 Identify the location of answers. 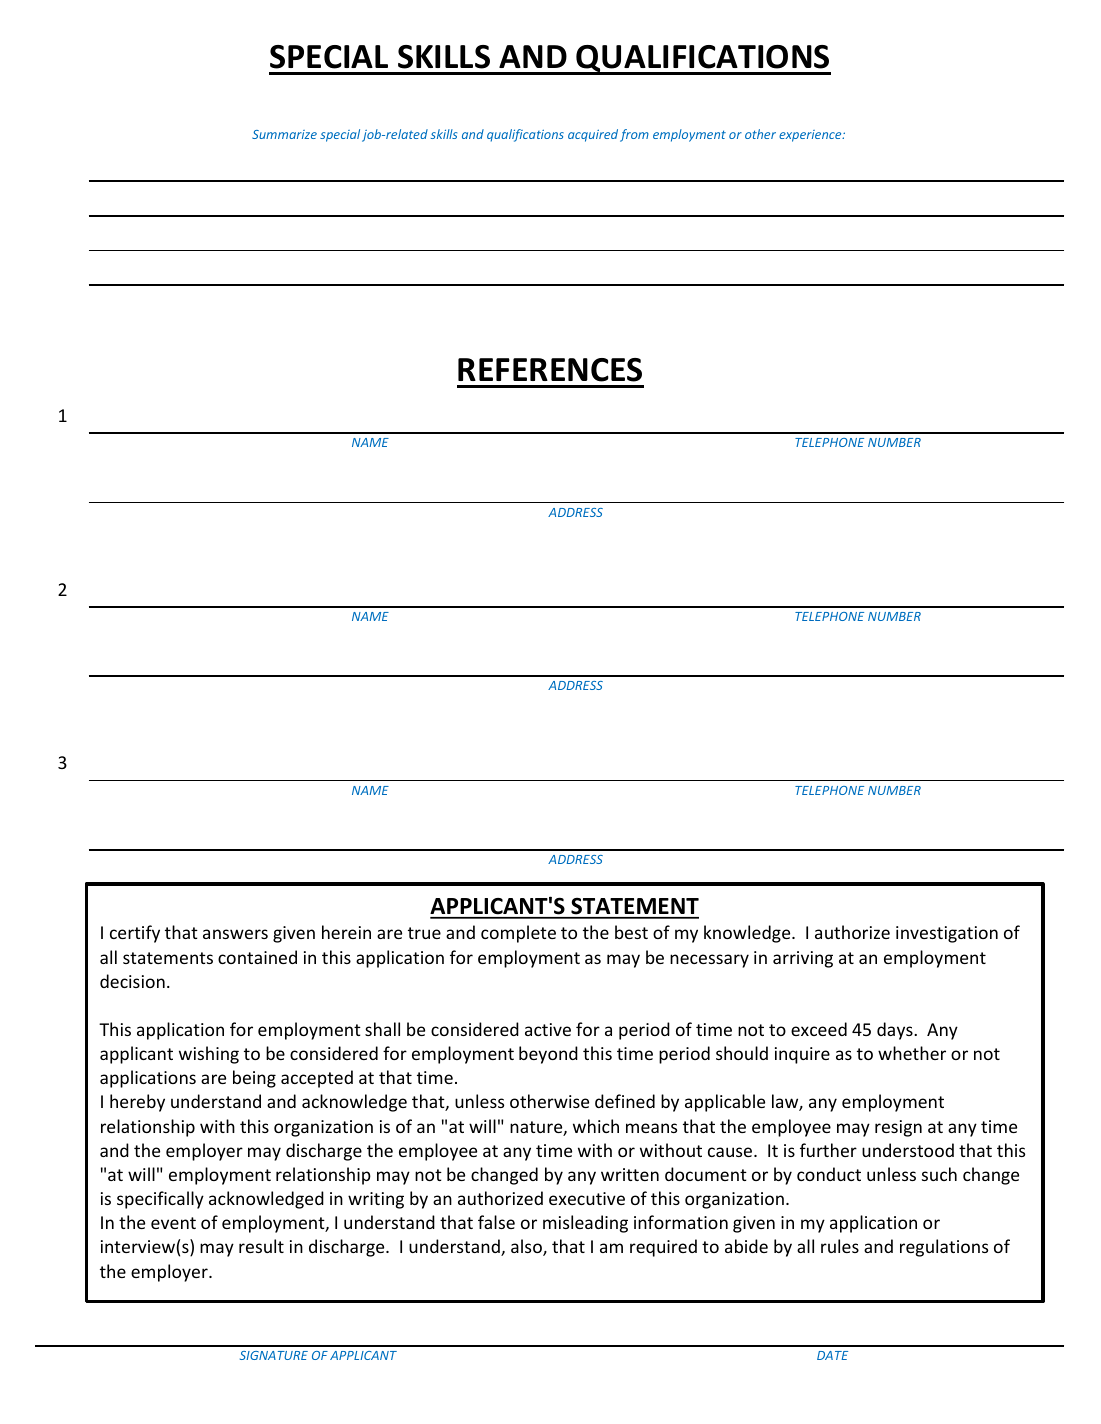
(235, 934).
